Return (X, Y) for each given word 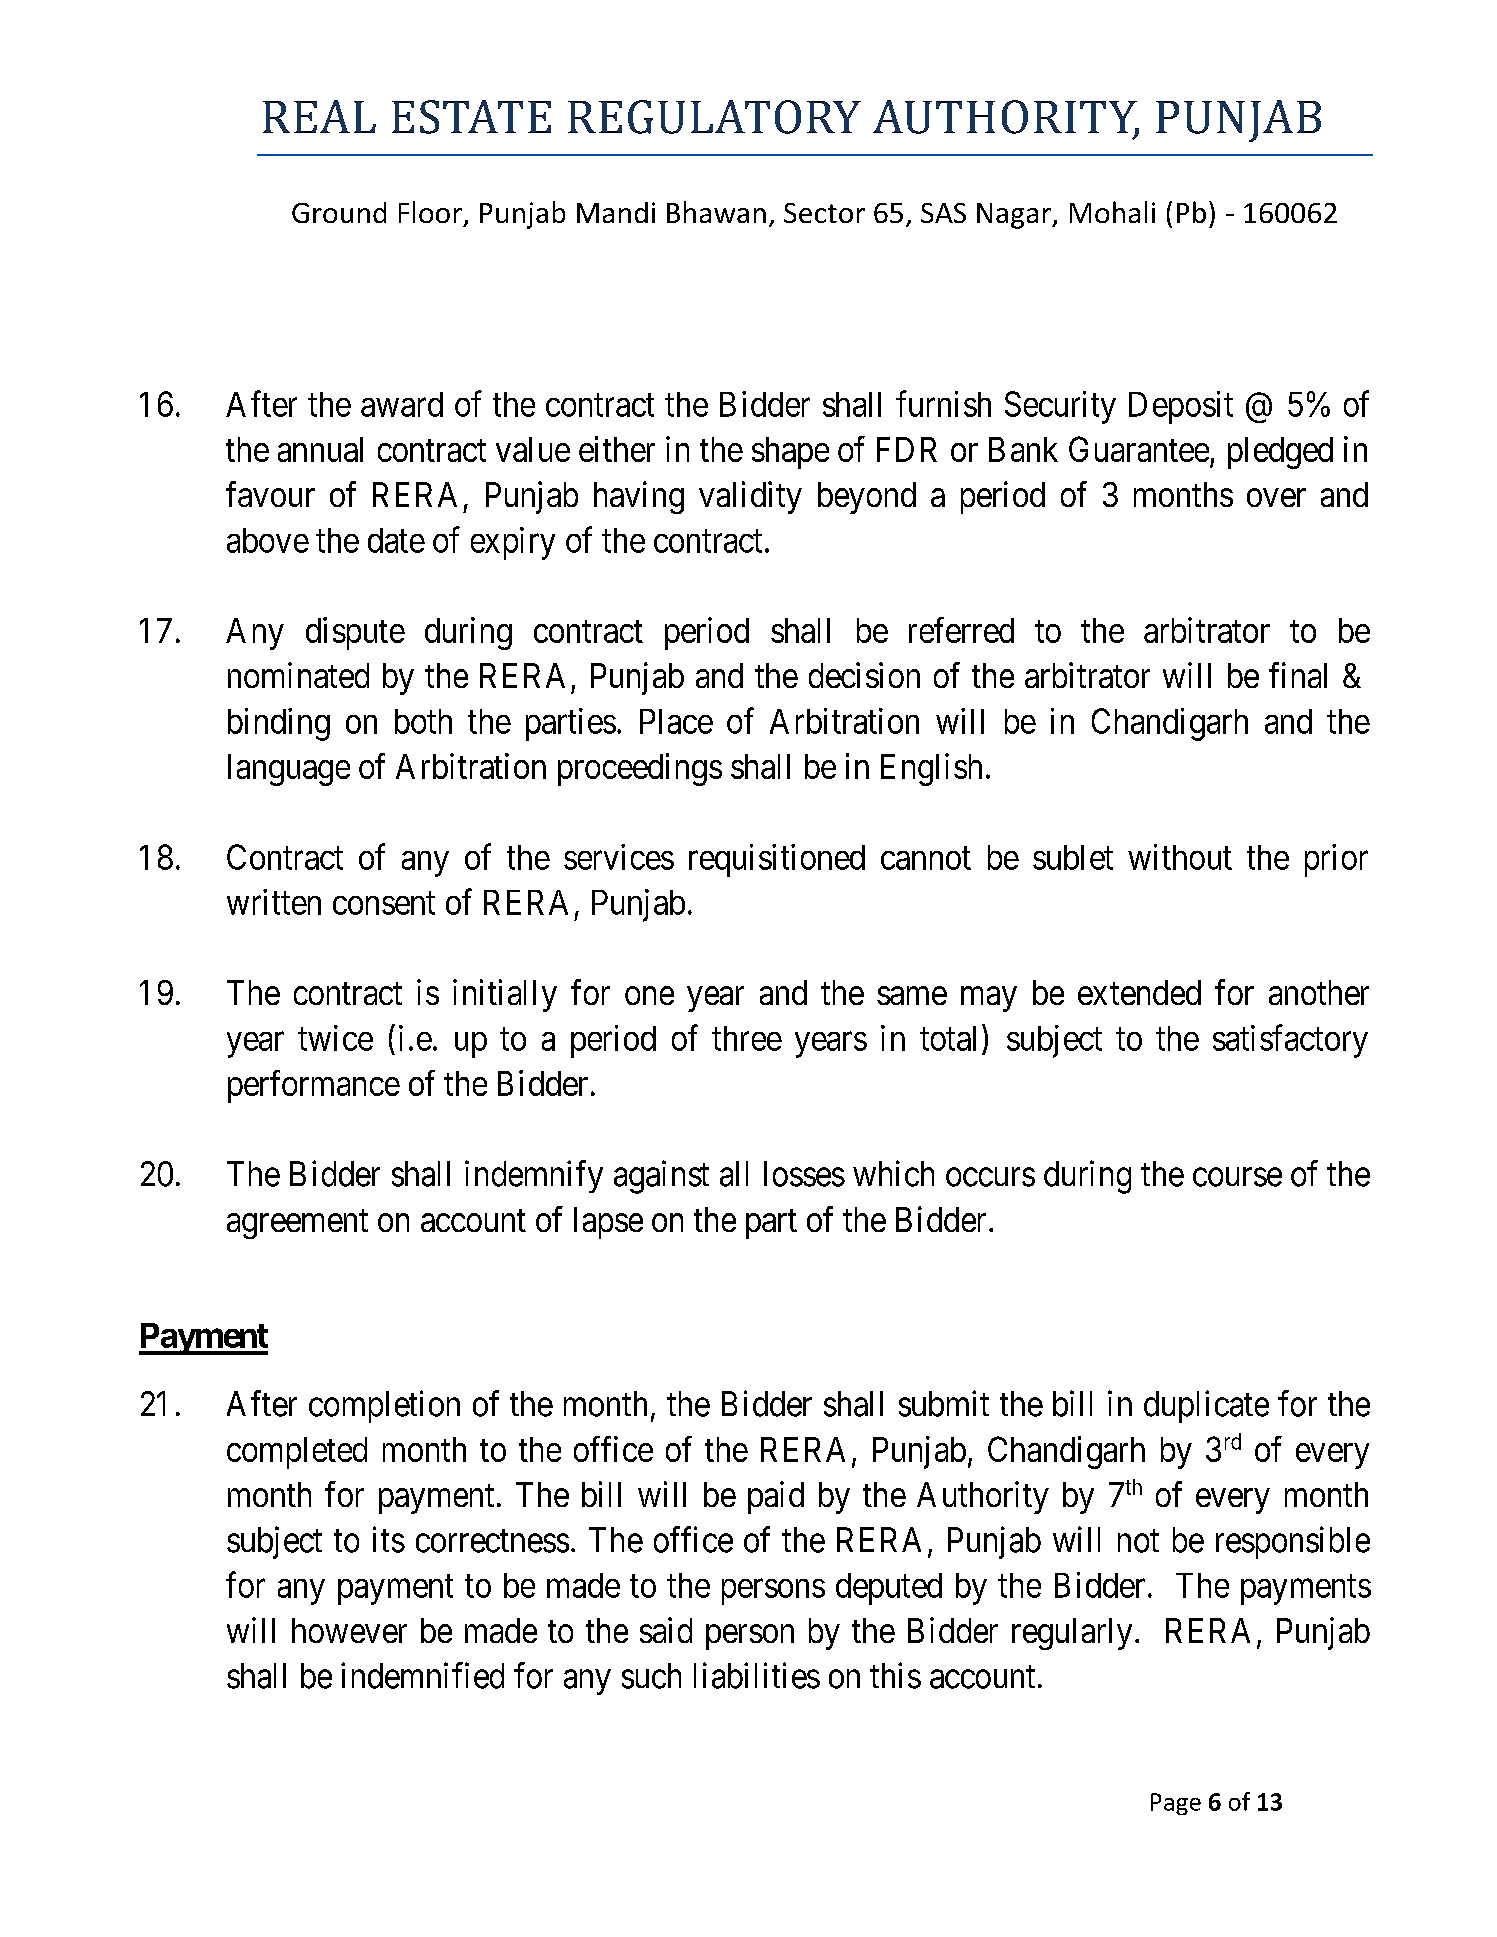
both (423, 721)
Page (1176, 1804)
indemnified (422, 1675)
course (1237, 1177)
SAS (943, 213)
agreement (297, 1224)
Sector (824, 213)
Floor (430, 212)
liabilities (757, 1675)
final (1298, 675)
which (893, 1173)
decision (864, 675)
